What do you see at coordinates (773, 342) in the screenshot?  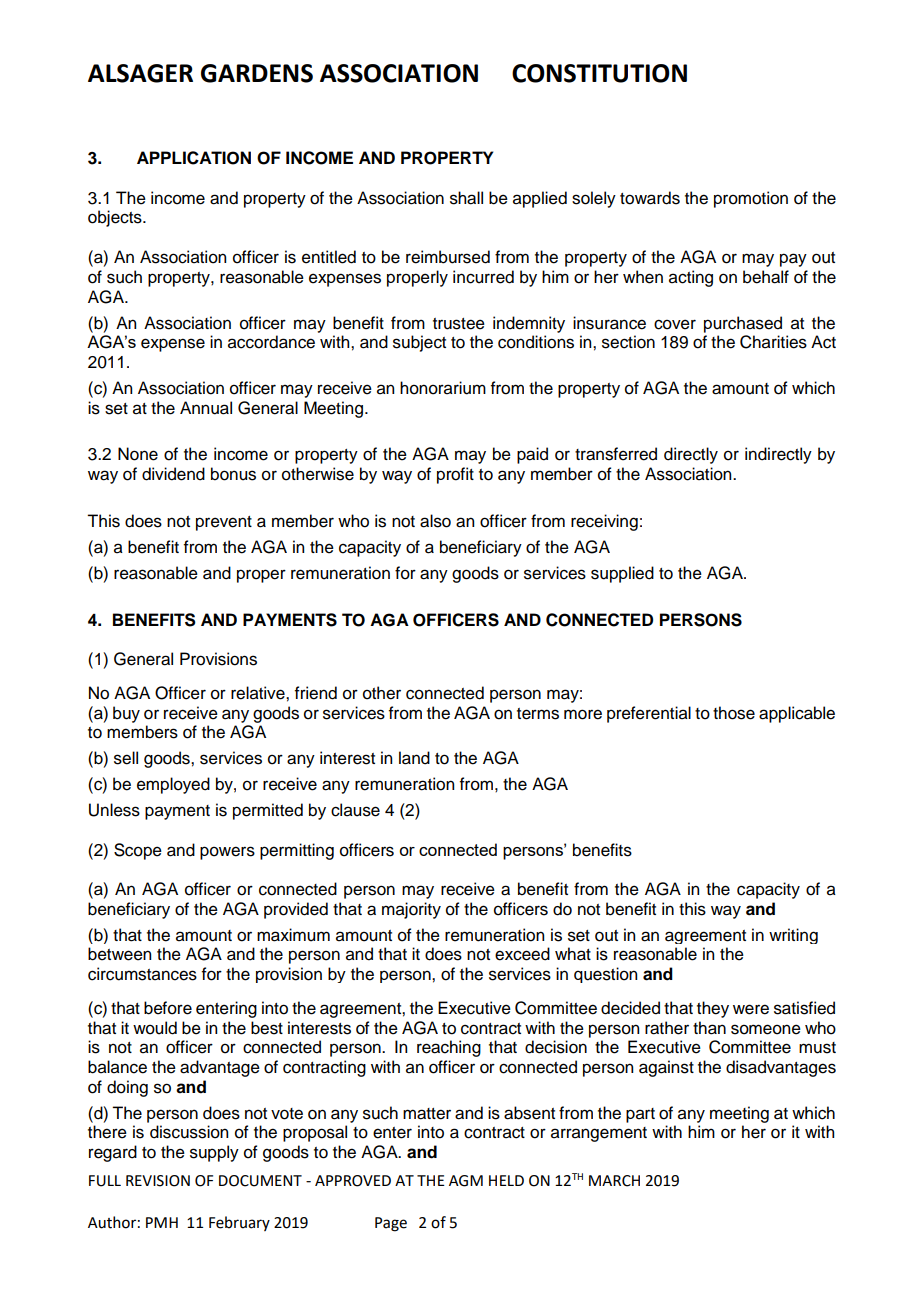 I see `Charities` at bounding box center [773, 342].
